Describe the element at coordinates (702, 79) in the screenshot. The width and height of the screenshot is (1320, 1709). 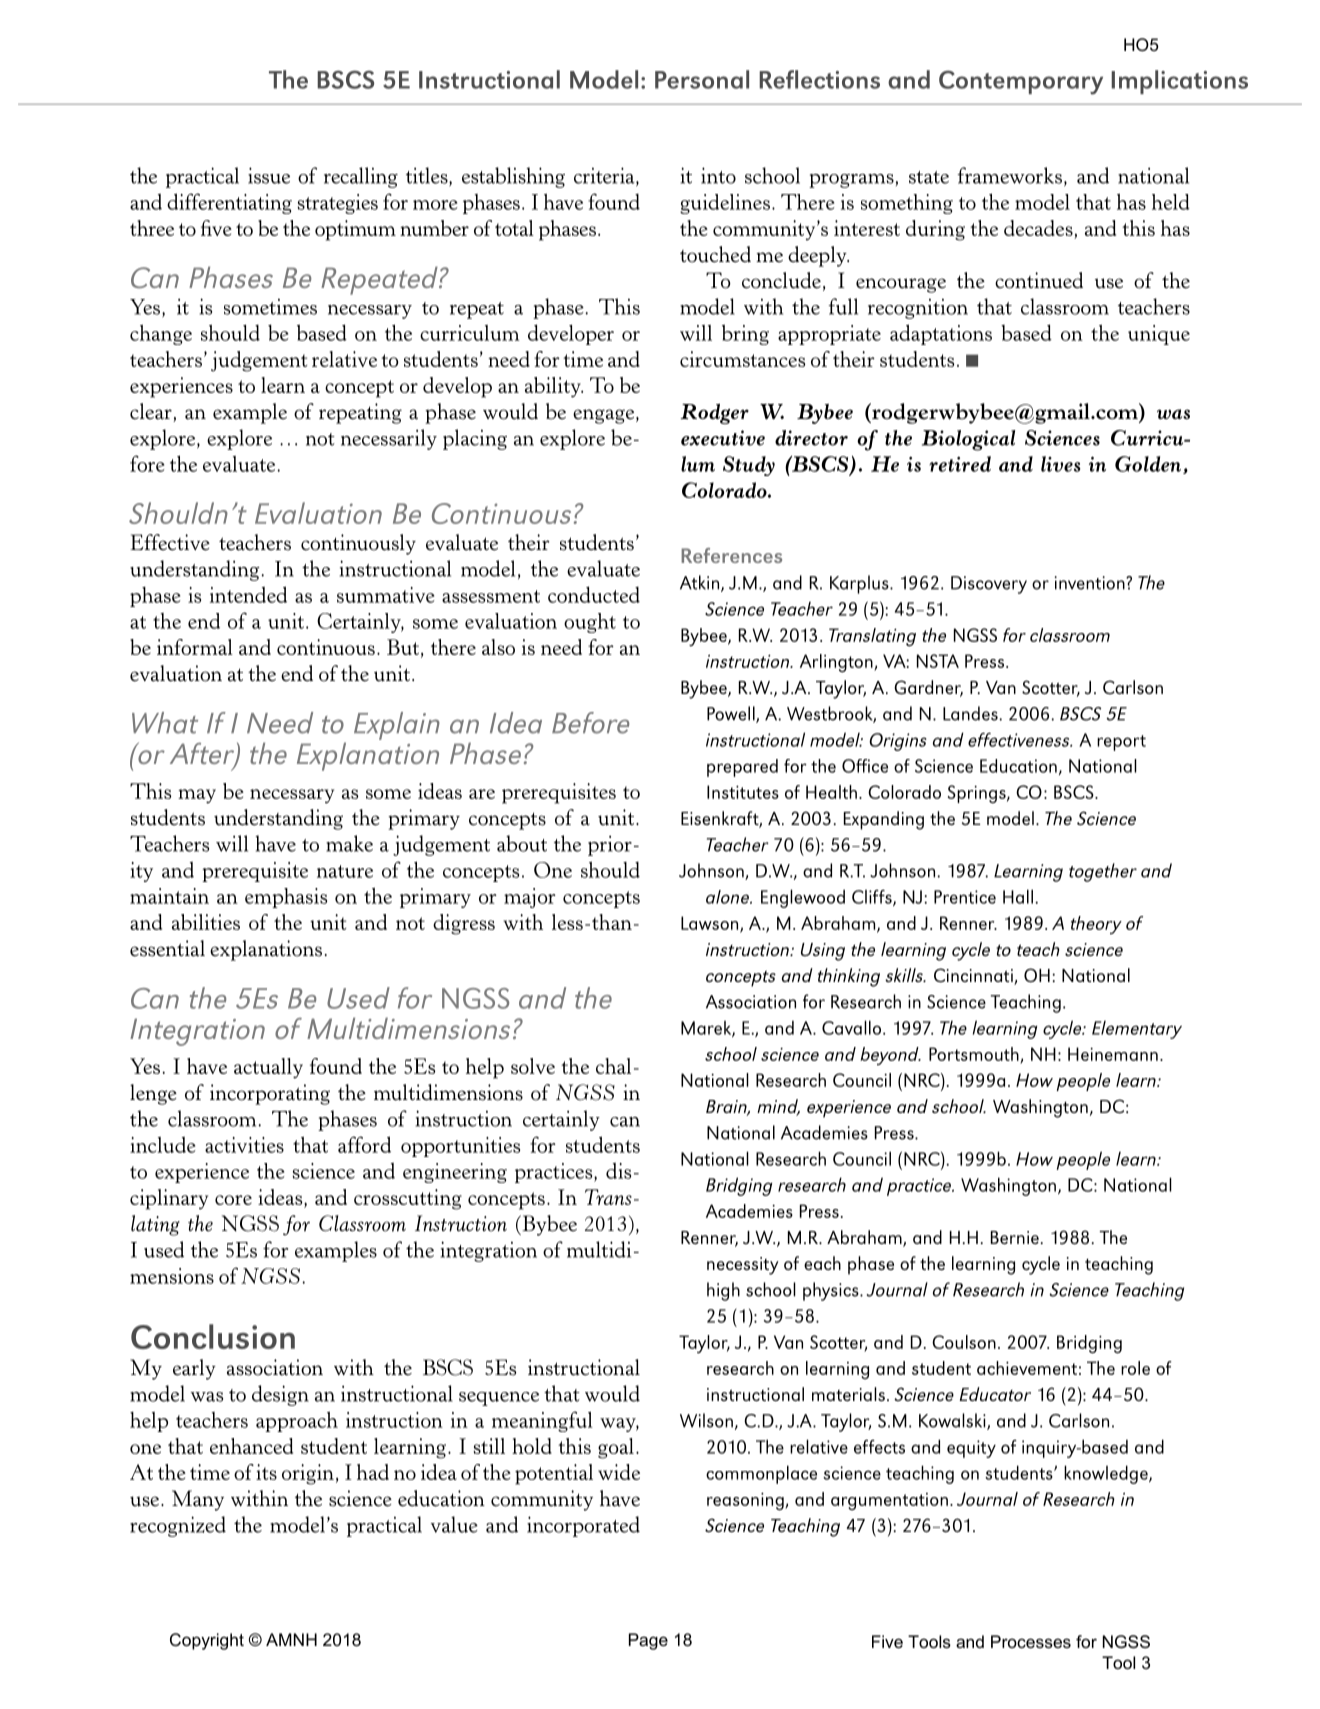
I see `Personal` at that location.
